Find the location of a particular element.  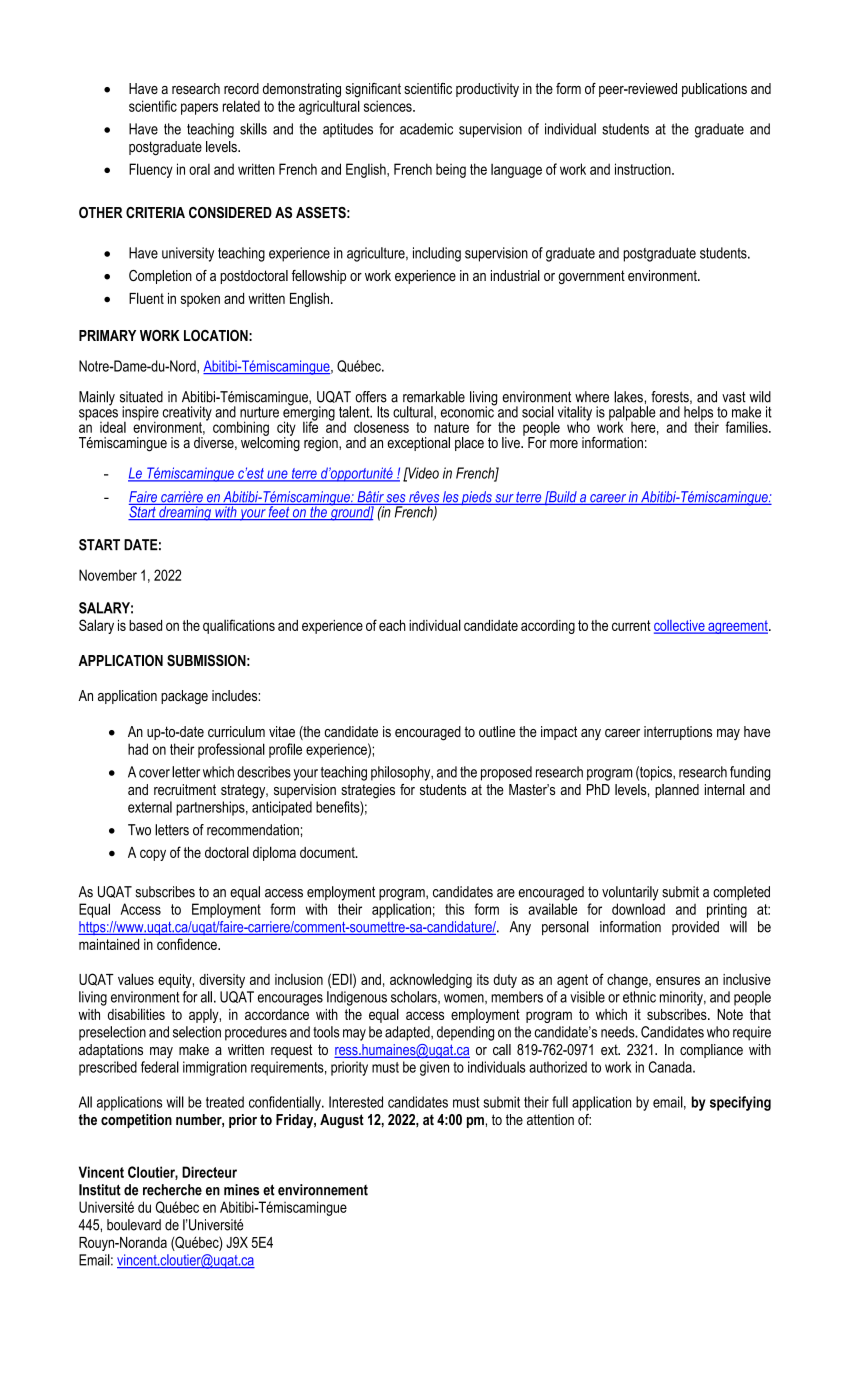

copy is located at coordinates (153, 855).
